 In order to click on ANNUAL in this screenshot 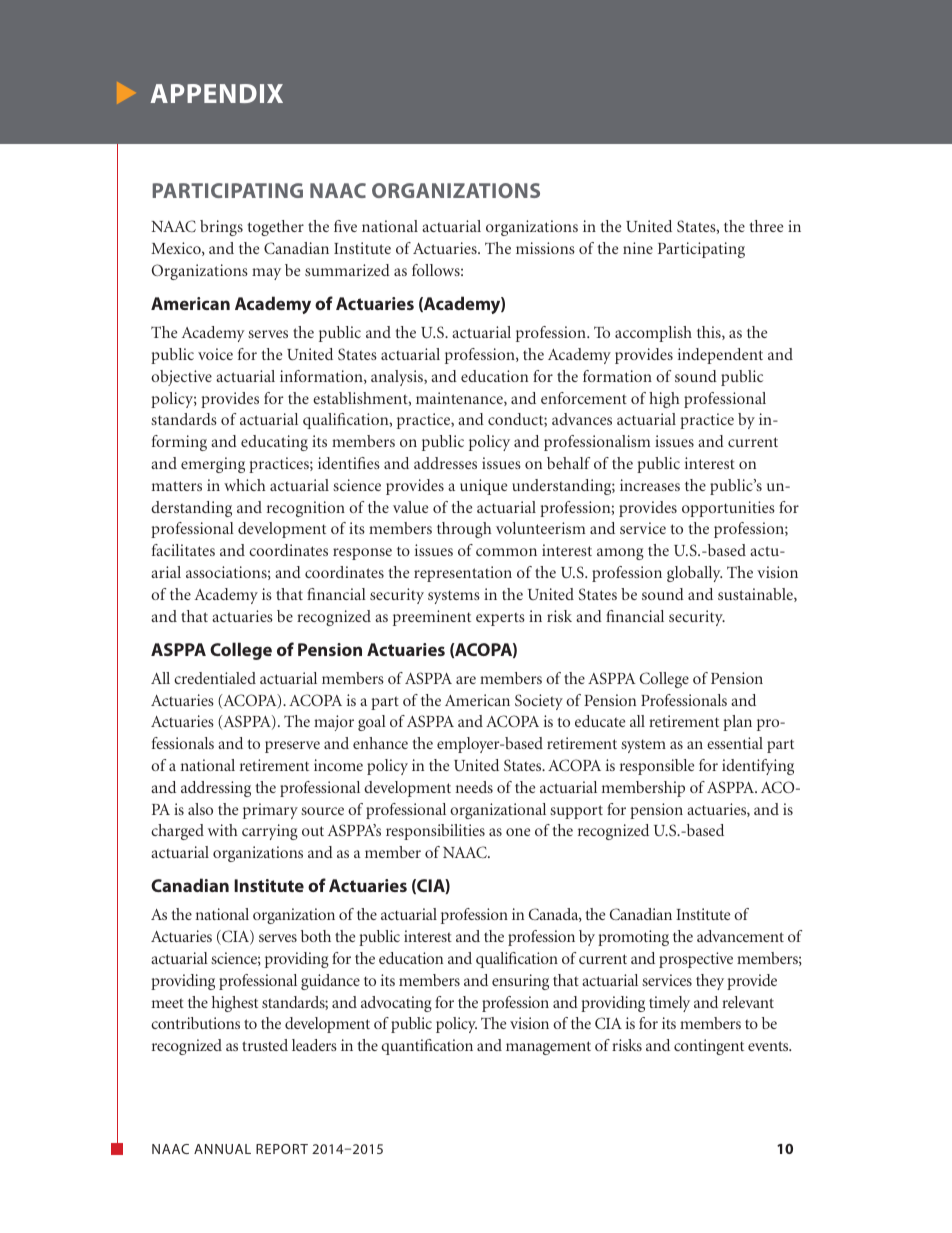, I will do `click(222, 1149)`.
